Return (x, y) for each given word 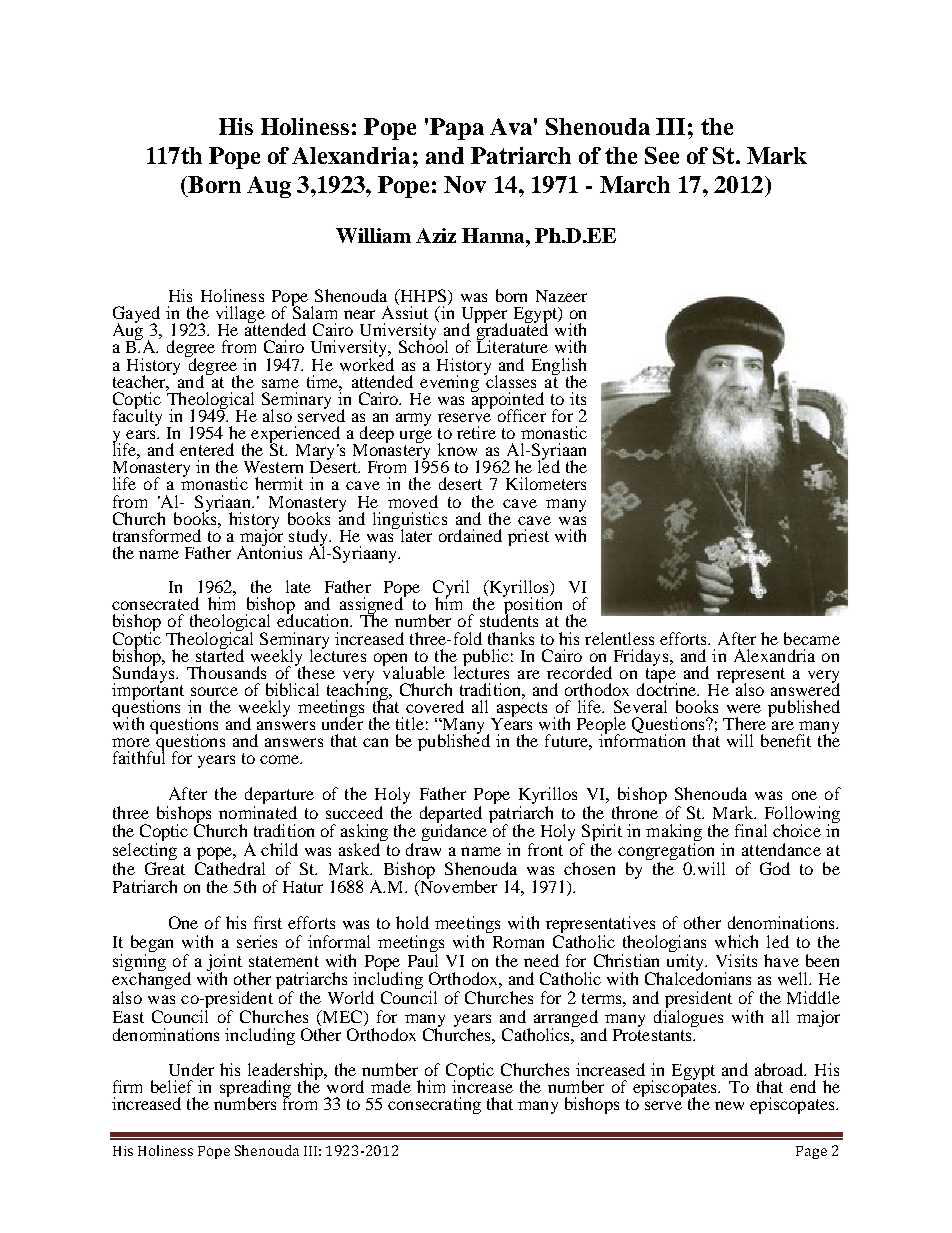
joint (224, 963)
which (736, 941)
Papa (457, 129)
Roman (518, 942)
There (744, 723)
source (214, 691)
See (662, 155)
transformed (157, 535)
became (812, 638)
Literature (512, 345)
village (240, 316)
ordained (470, 535)
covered (435, 706)
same (280, 383)
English (559, 367)
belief (172, 1086)
